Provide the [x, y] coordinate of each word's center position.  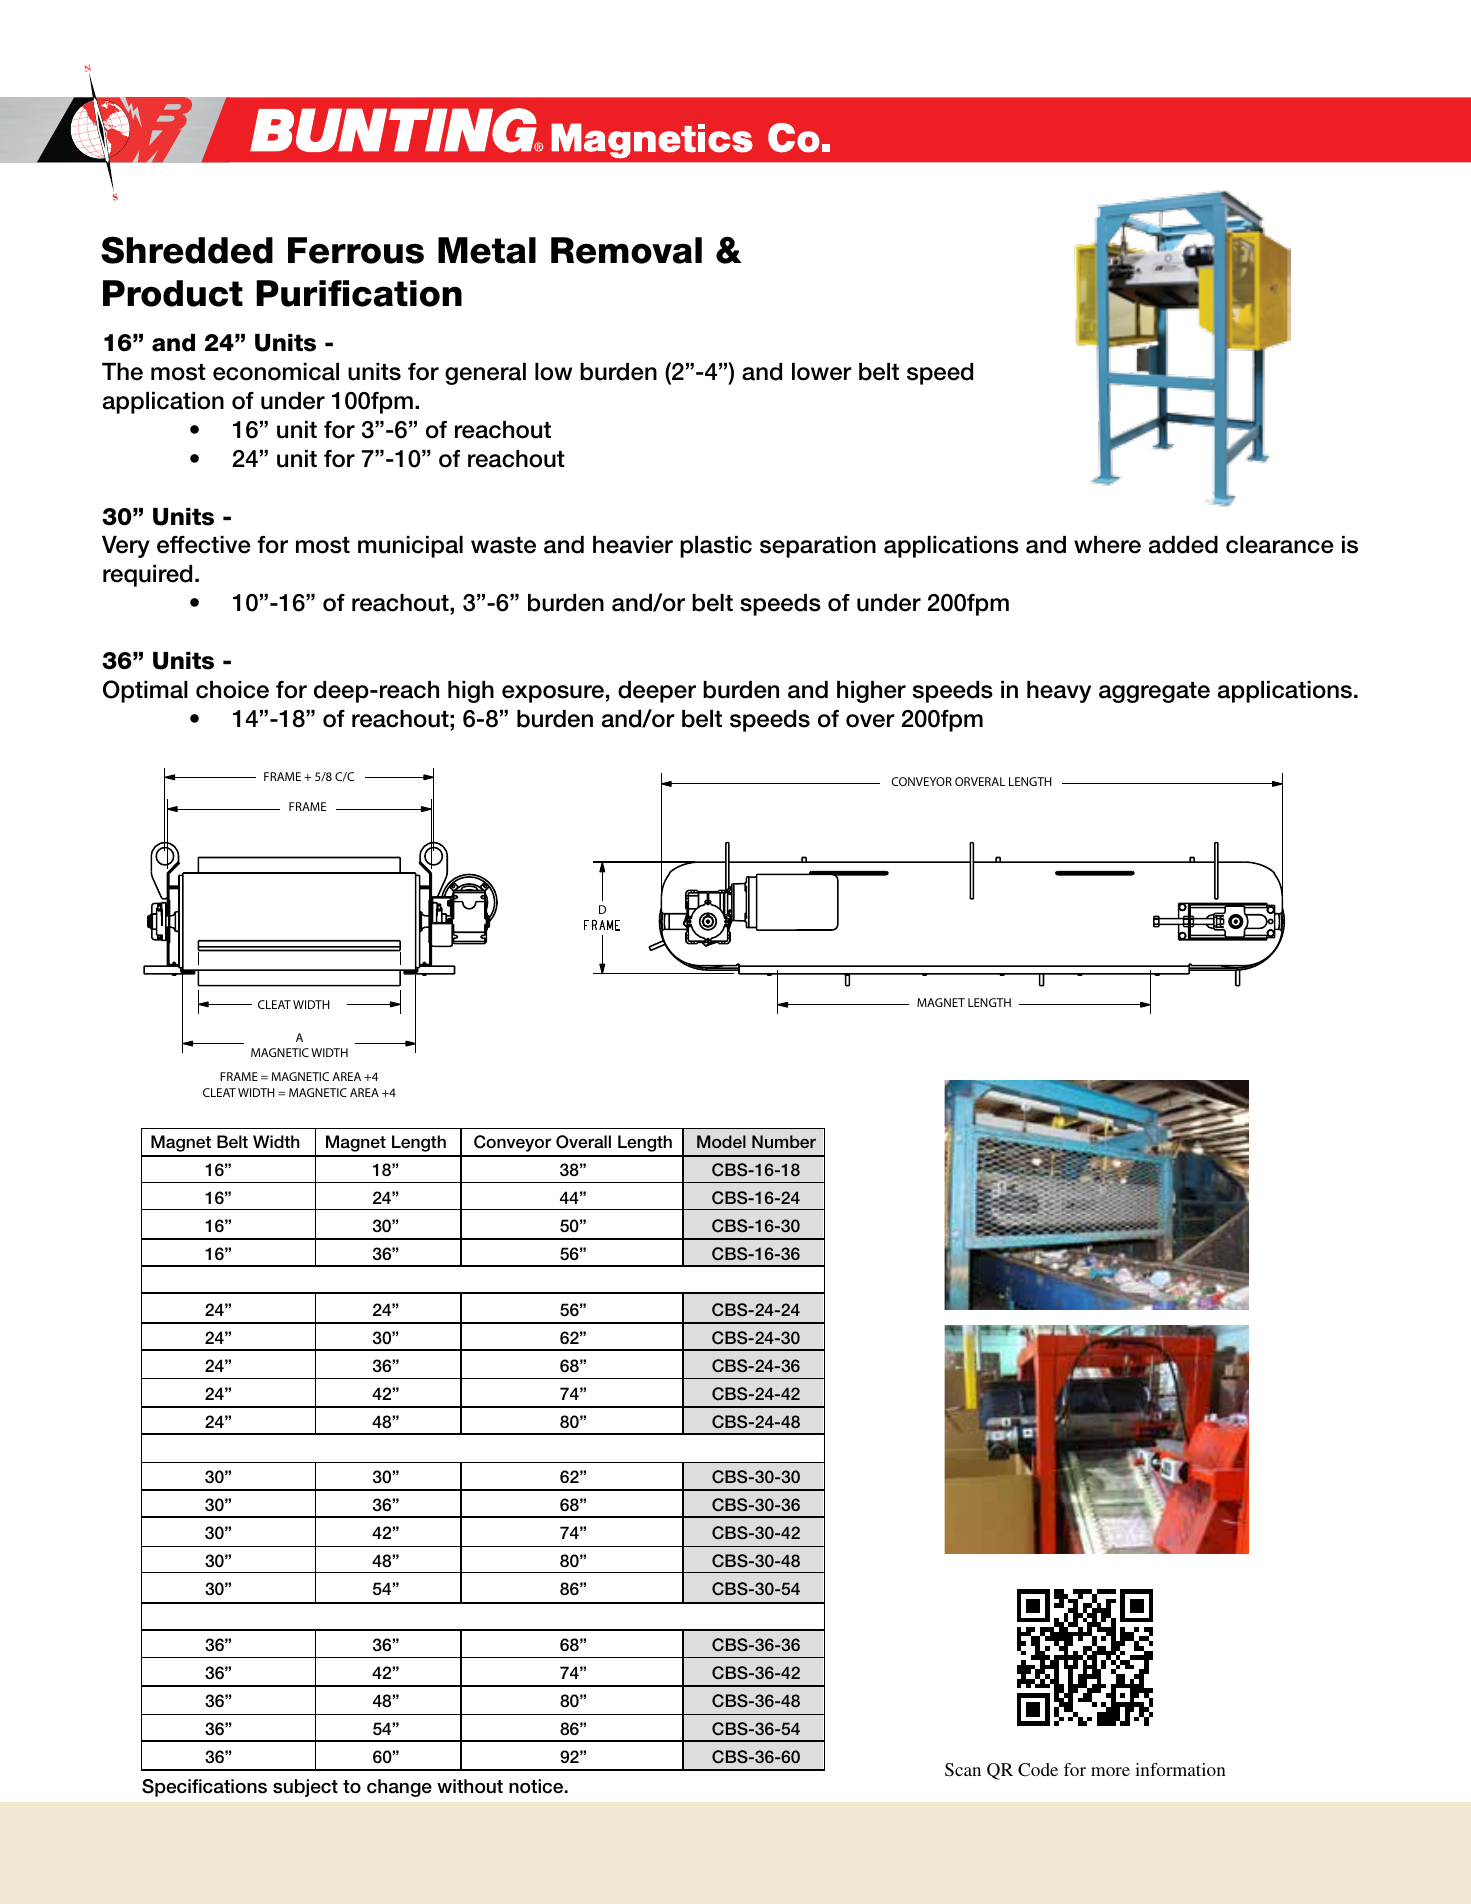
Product [173, 293]
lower [822, 372]
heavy [1059, 692]
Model [721, 1141]
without [470, 1786]
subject [305, 1788]
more [1110, 1771]
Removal [626, 250]
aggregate [1154, 692]
